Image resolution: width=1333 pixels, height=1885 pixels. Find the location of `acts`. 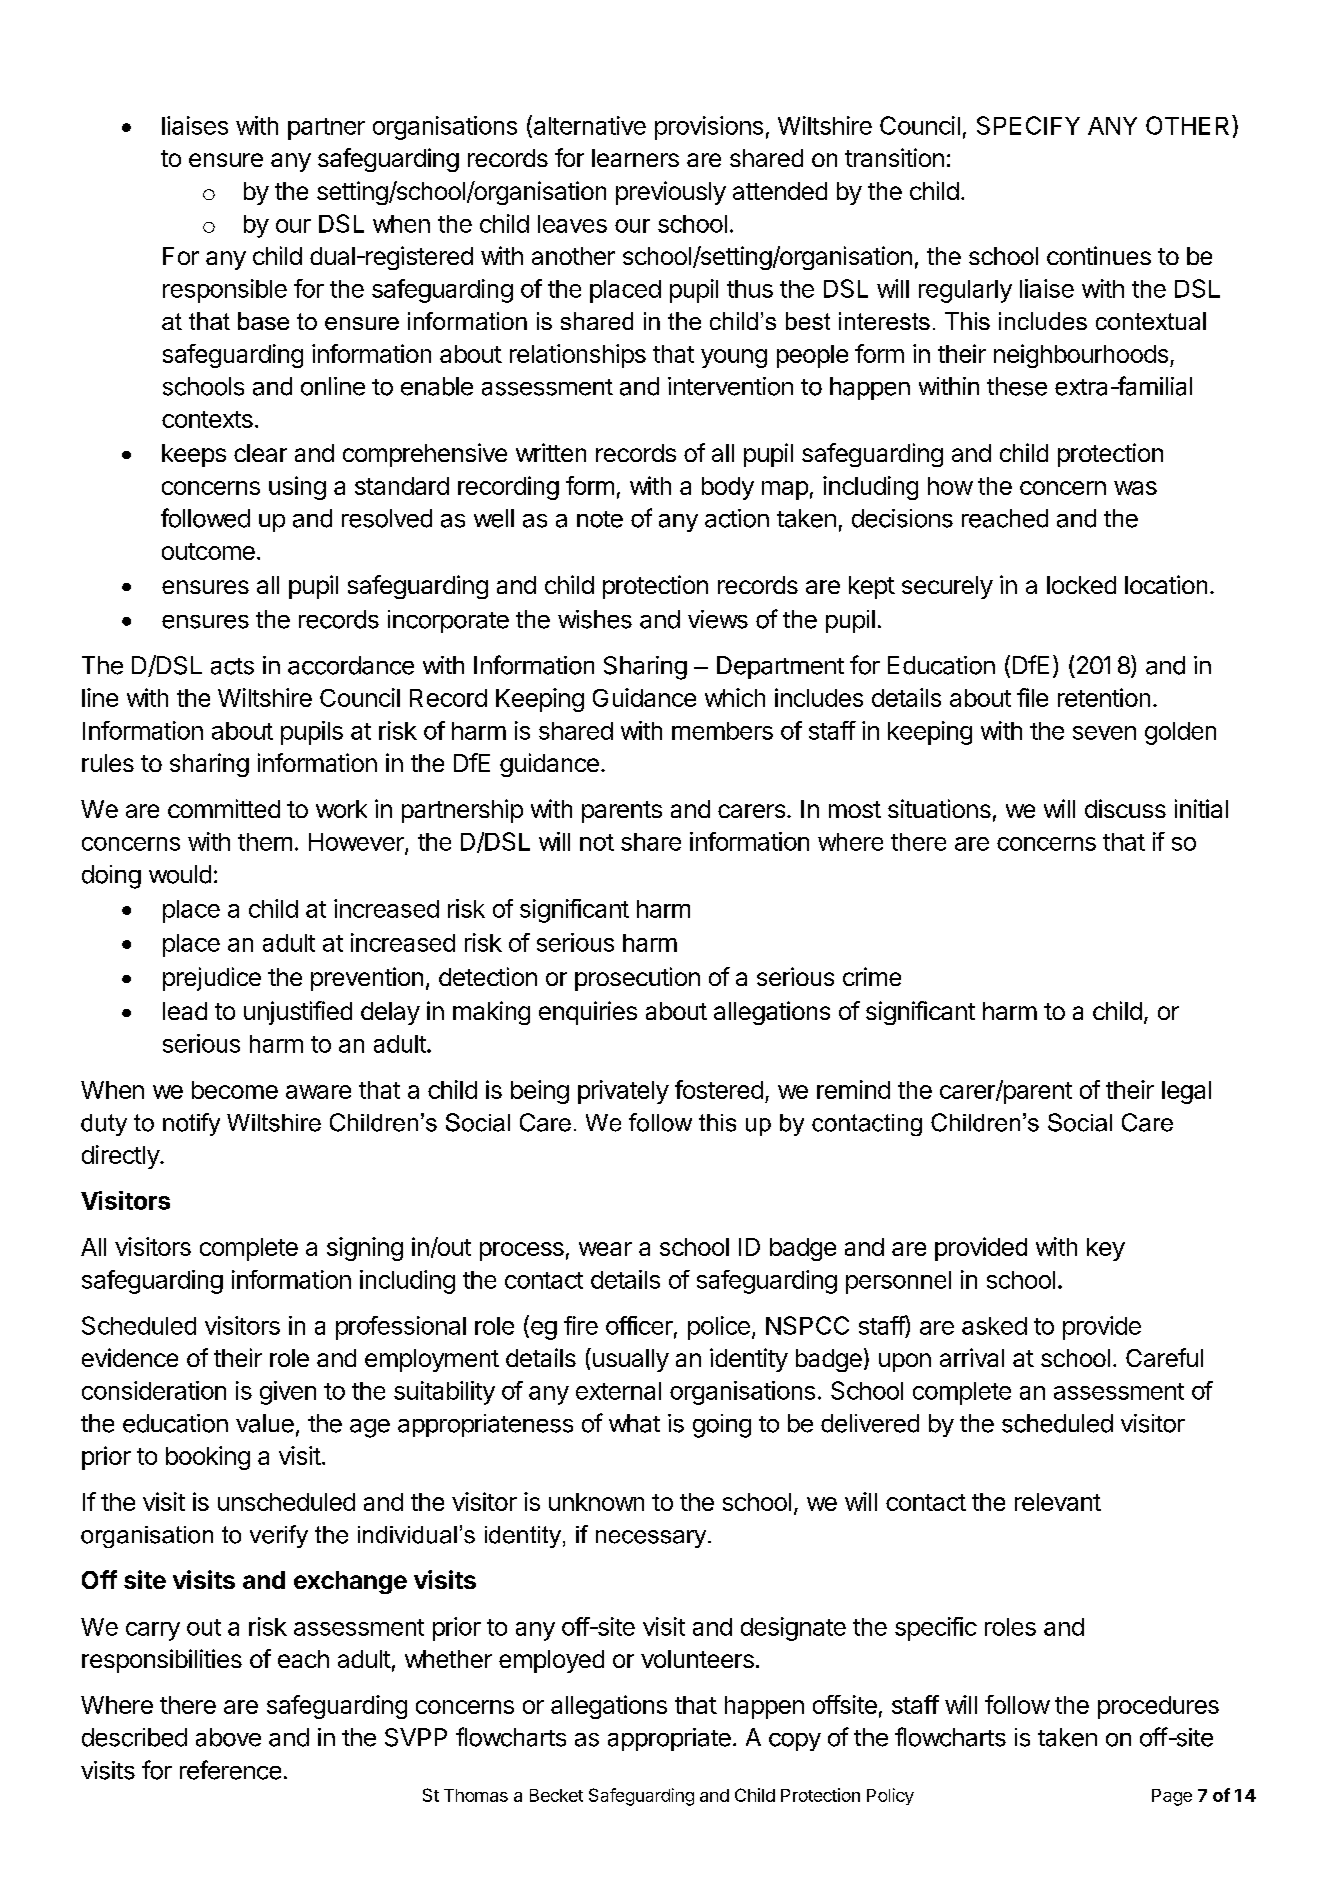

acts is located at coordinates (232, 666).
